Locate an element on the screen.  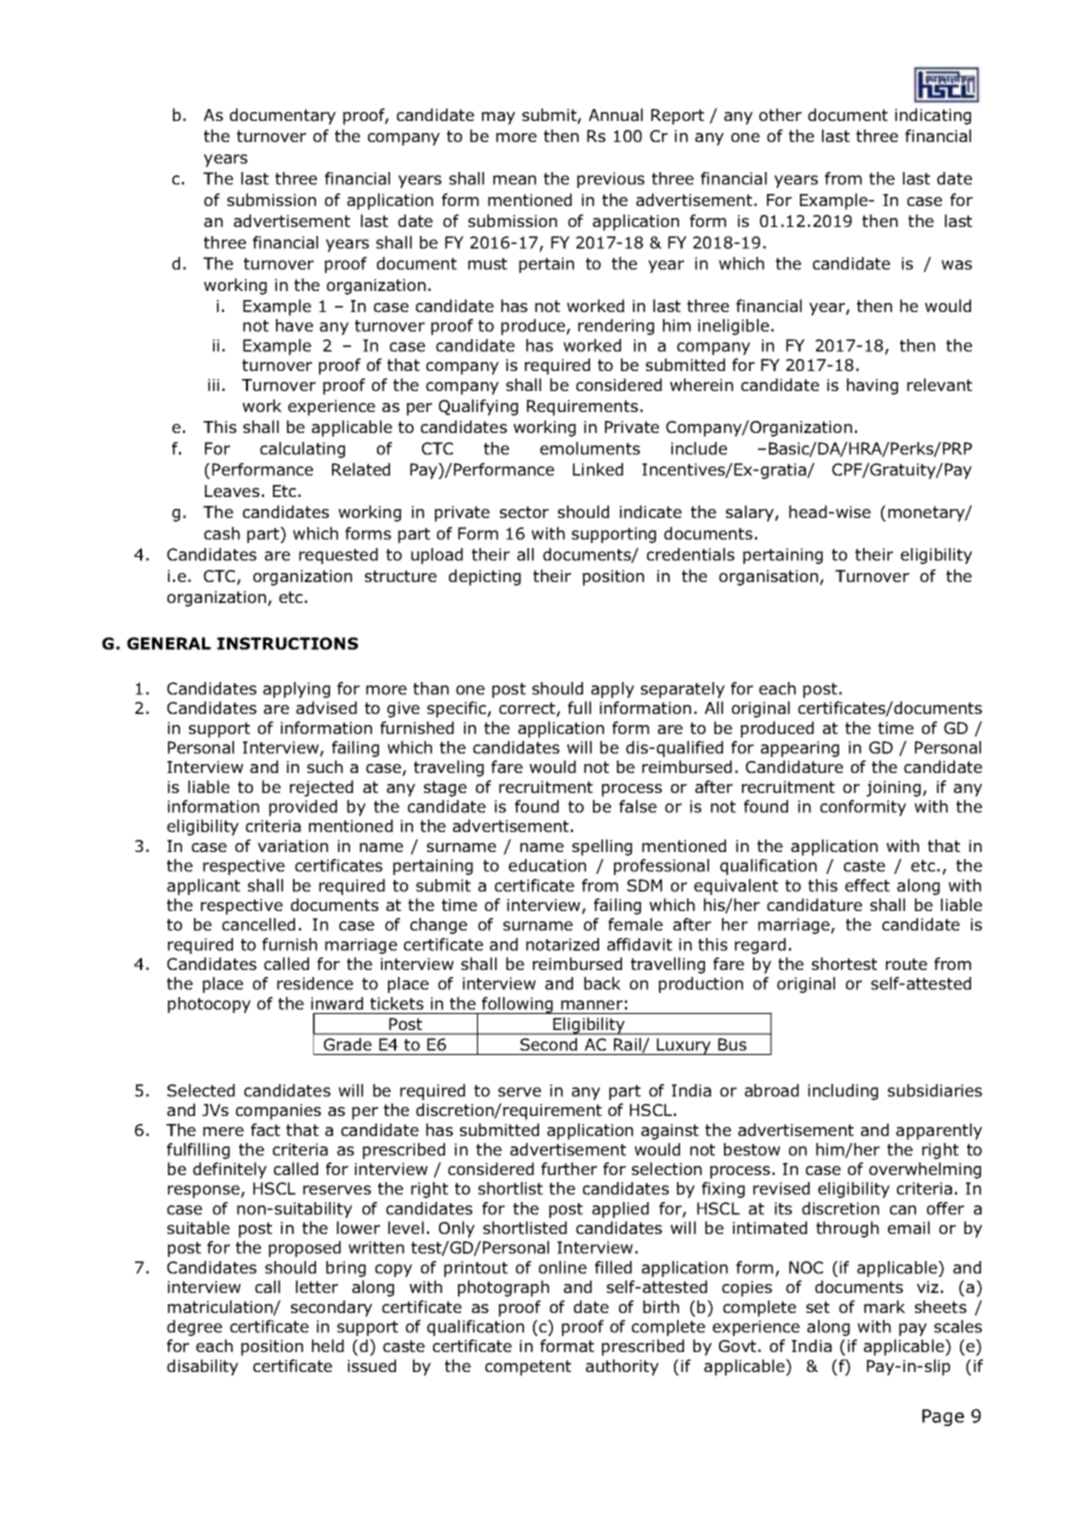
mark is located at coordinates (884, 1306).
